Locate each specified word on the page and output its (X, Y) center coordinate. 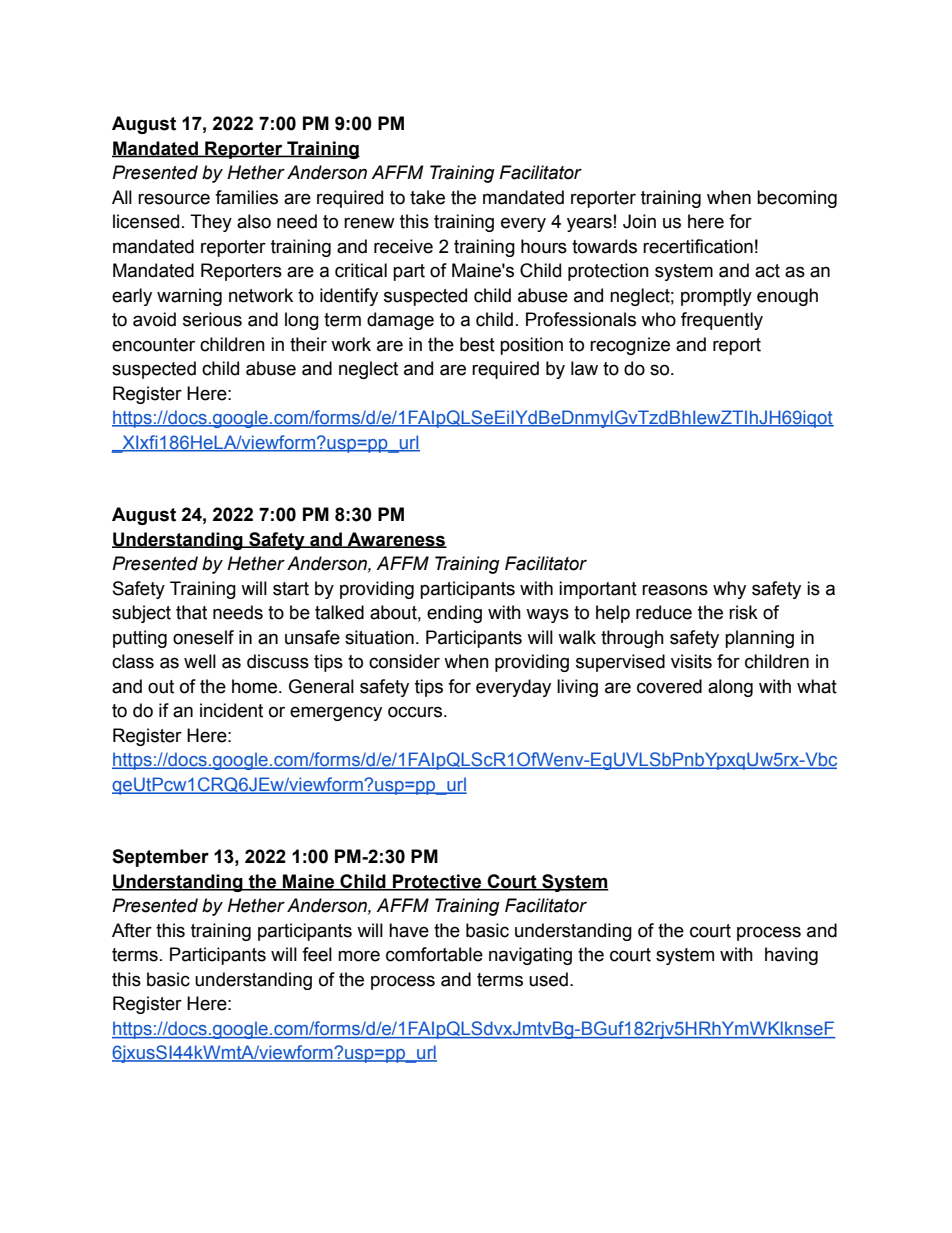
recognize (630, 346)
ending (454, 614)
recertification (698, 246)
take (427, 197)
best (477, 344)
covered (669, 686)
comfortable (434, 954)
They (211, 223)
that (191, 612)
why (729, 590)
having (791, 956)
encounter (153, 345)
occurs (416, 712)
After (132, 930)
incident (231, 710)
